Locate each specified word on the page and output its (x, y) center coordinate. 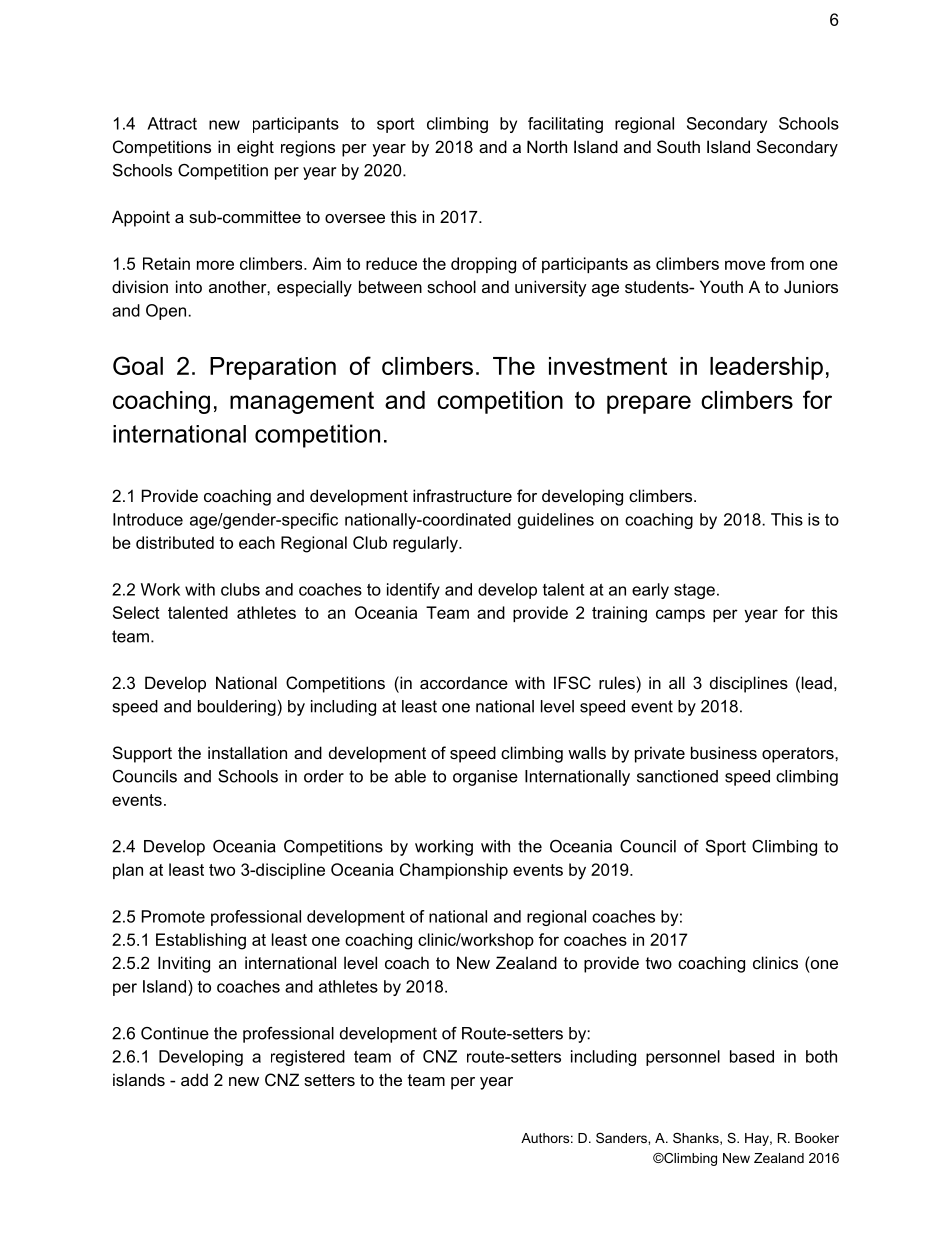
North (547, 146)
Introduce (148, 519)
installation (247, 752)
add (194, 1079)
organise (485, 778)
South (678, 146)
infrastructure (462, 495)
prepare (649, 404)
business (724, 752)
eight (255, 148)
